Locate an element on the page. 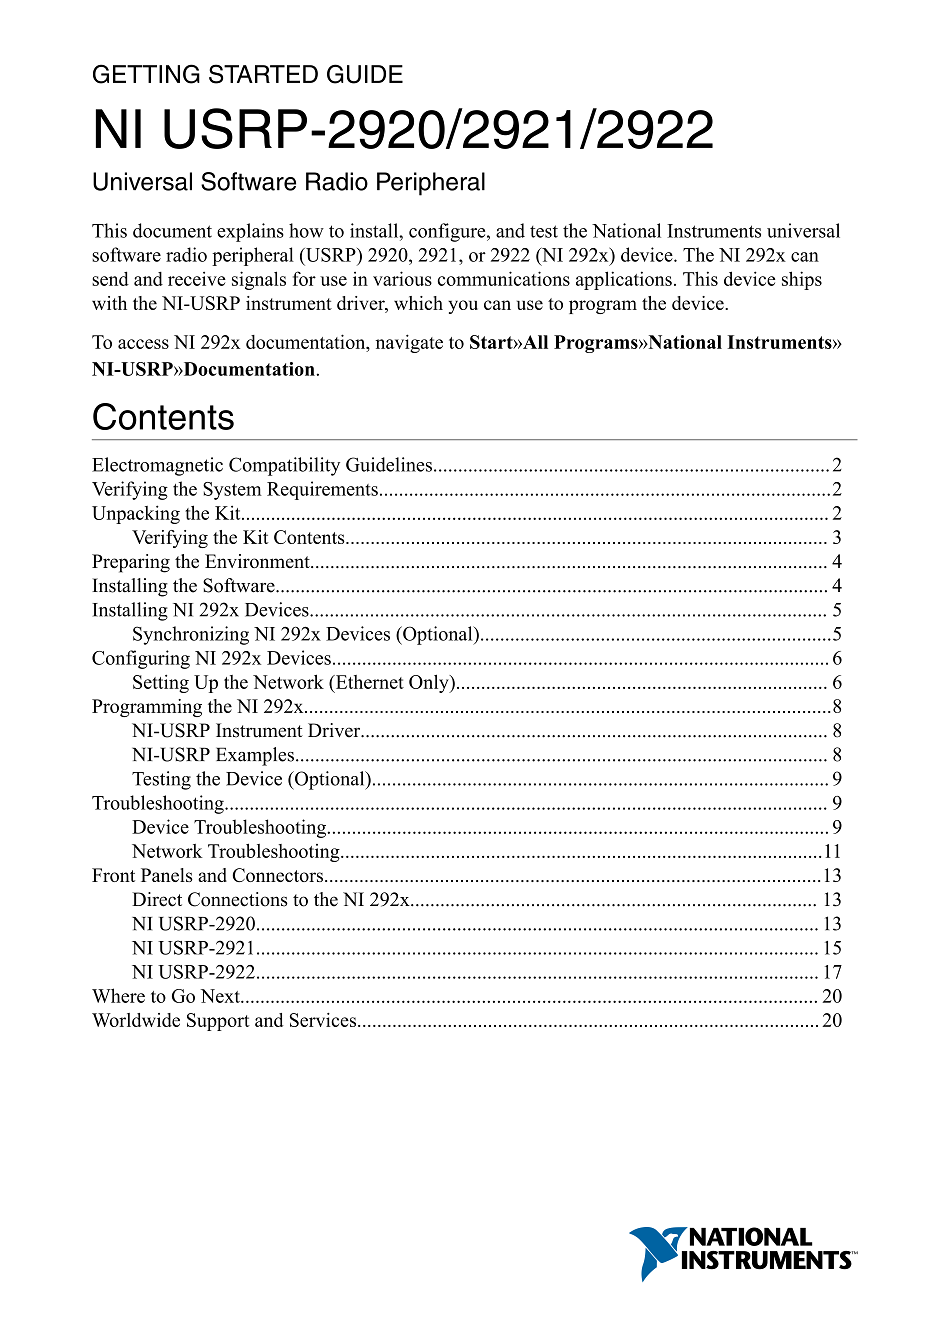 This page has width=938, height=1331. applications is located at coordinates (624, 280).
